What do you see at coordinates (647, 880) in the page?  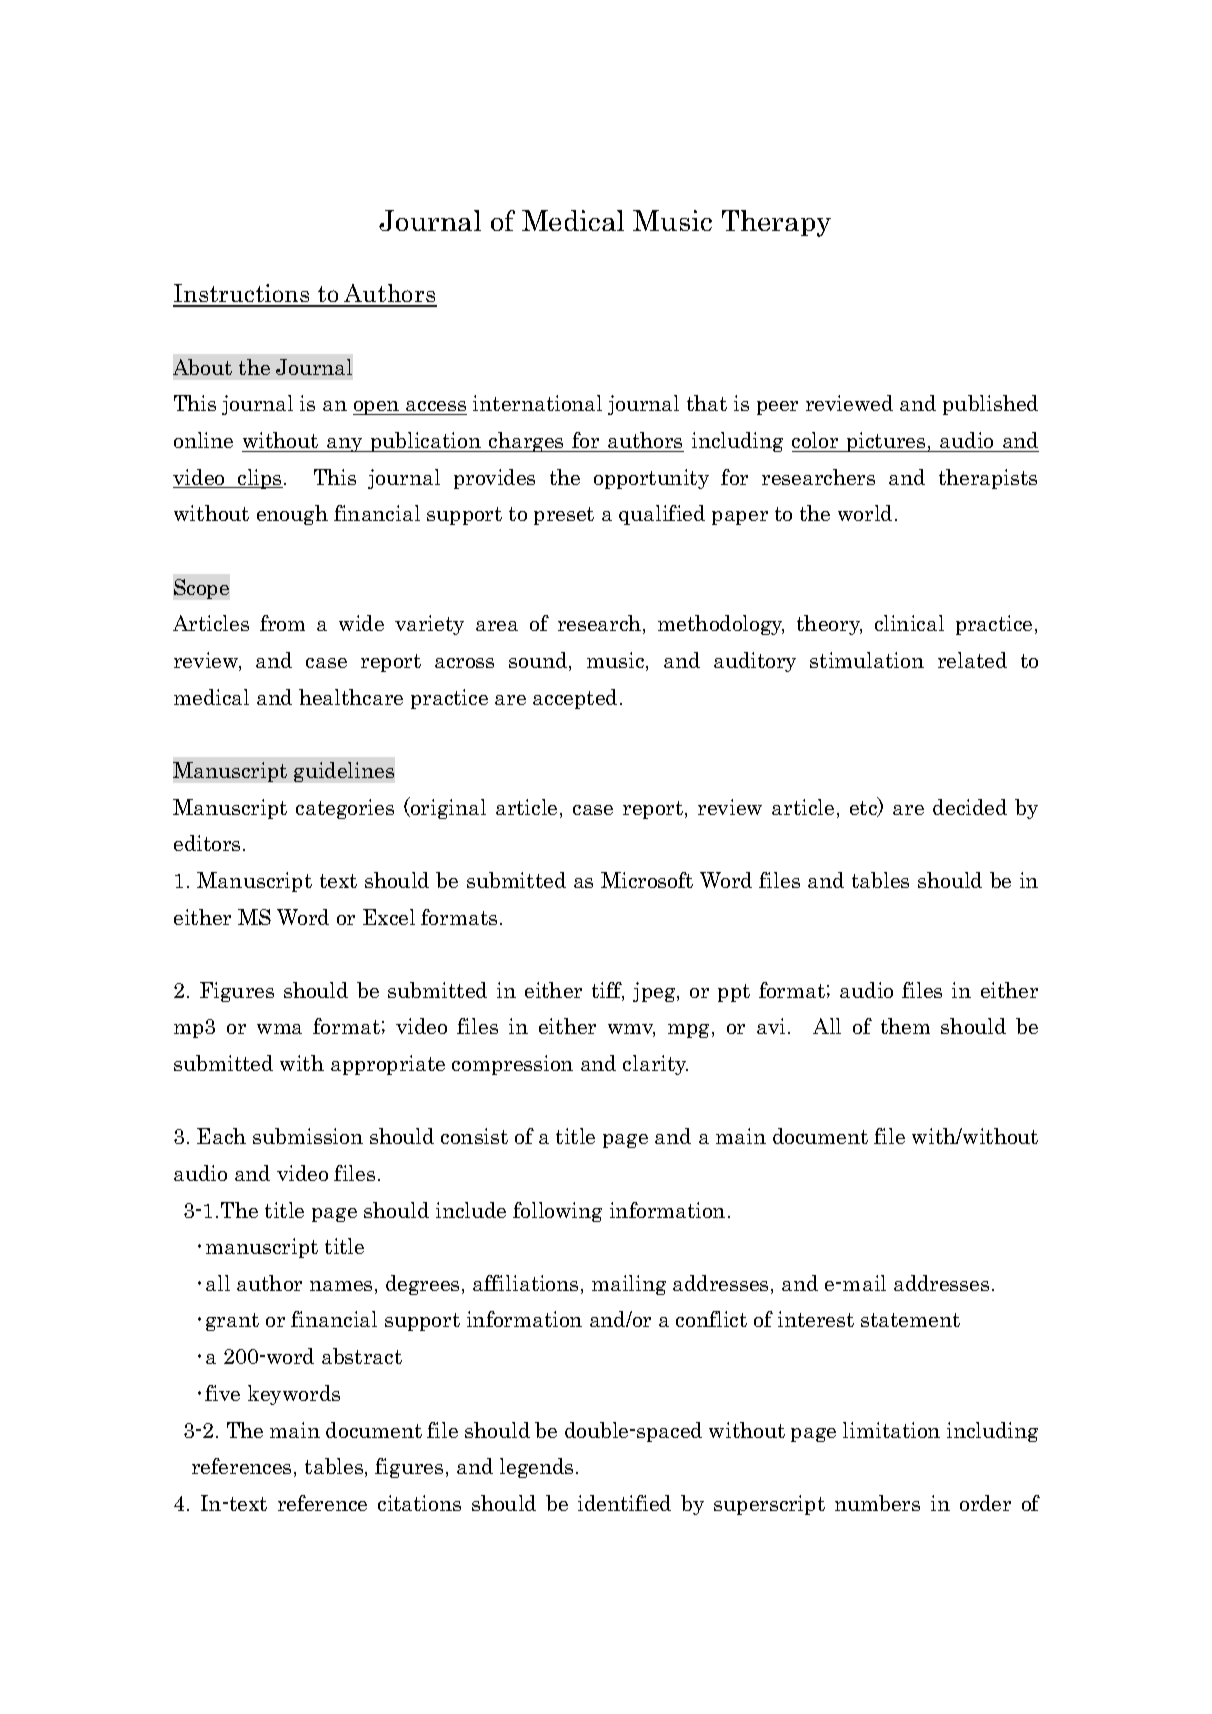 I see `Microsoft` at bounding box center [647, 880].
